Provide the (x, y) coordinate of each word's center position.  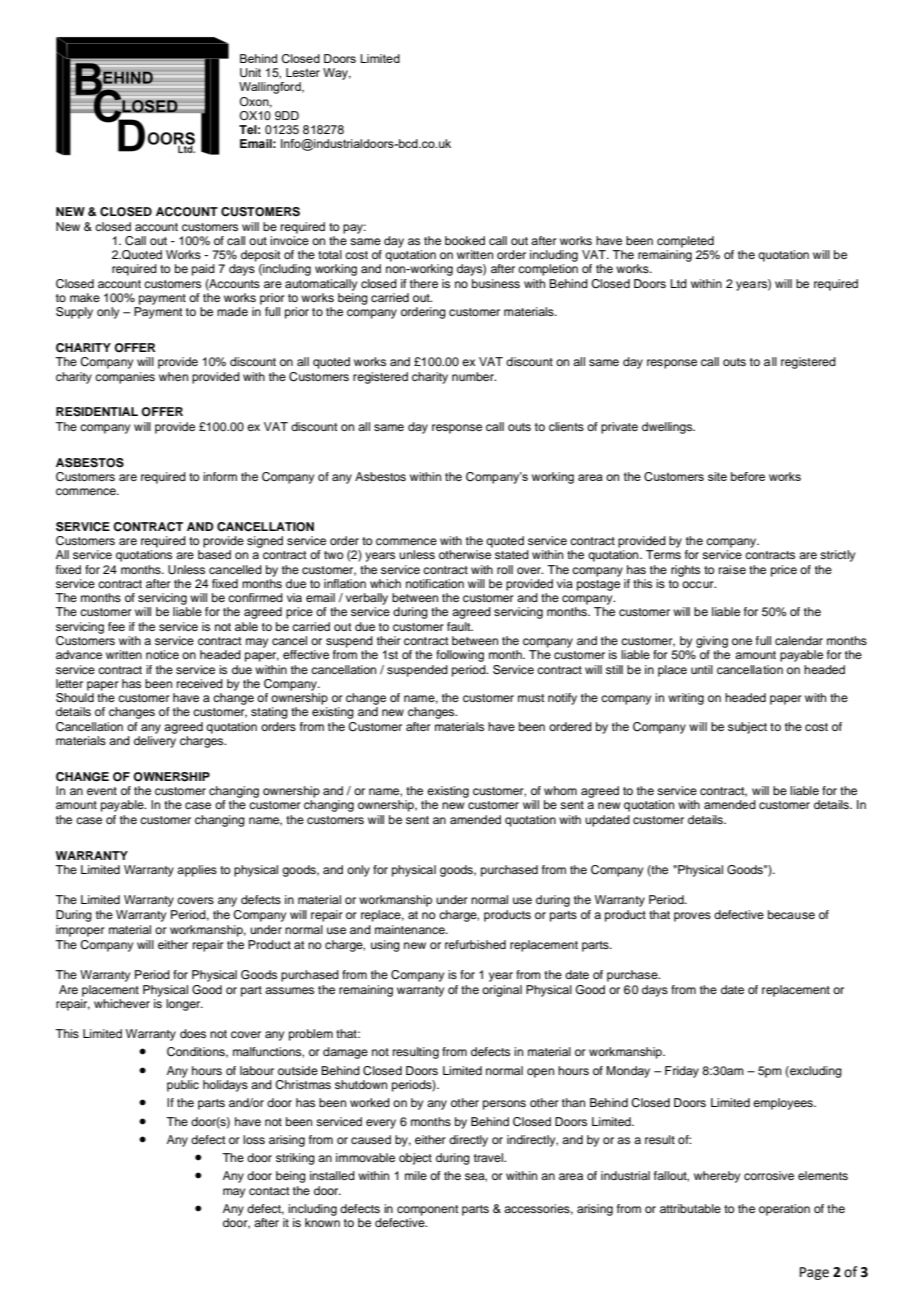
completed (685, 242)
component (428, 1210)
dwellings (668, 428)
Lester (303, 72)
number (474, 376)
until (702, 669)
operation (784, 1210)
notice (162, 654)
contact (269, 1191)
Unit (250, 72)
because (791, 914)
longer (184, 1005)
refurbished (475, 944)
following (460, 656)
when (173, 376)
